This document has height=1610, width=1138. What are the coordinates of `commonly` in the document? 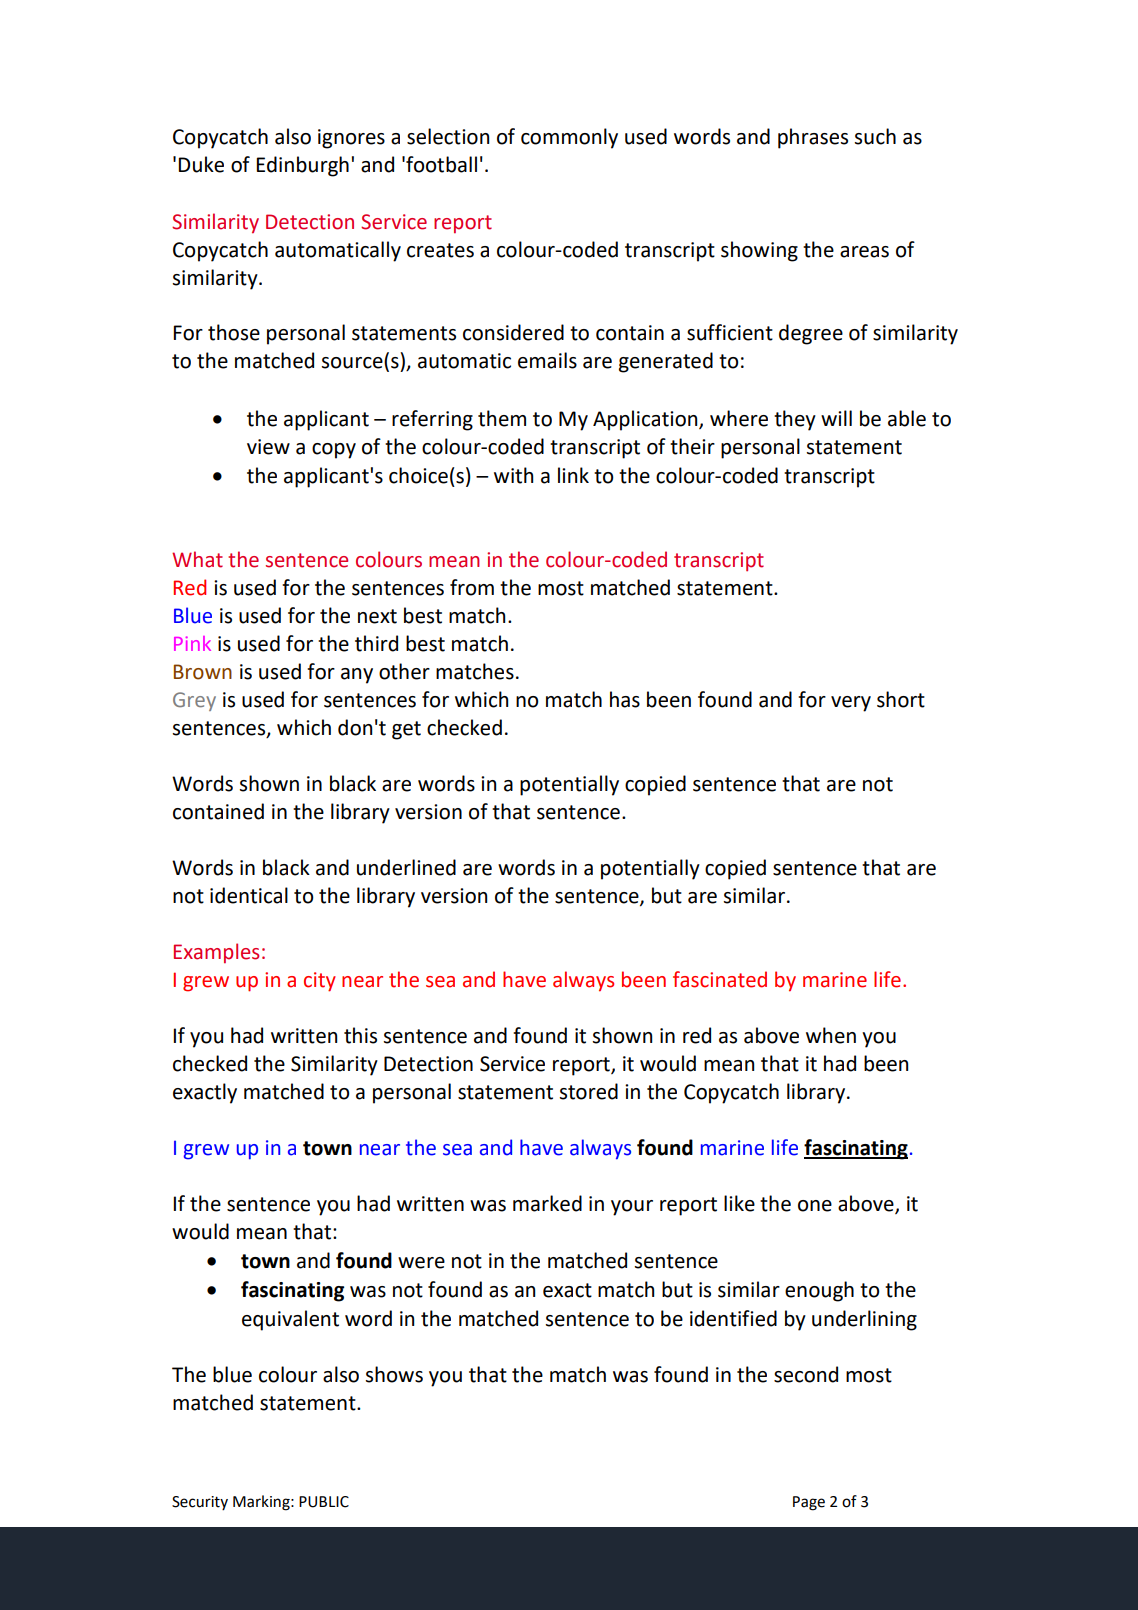 It's located at (569, 138).
